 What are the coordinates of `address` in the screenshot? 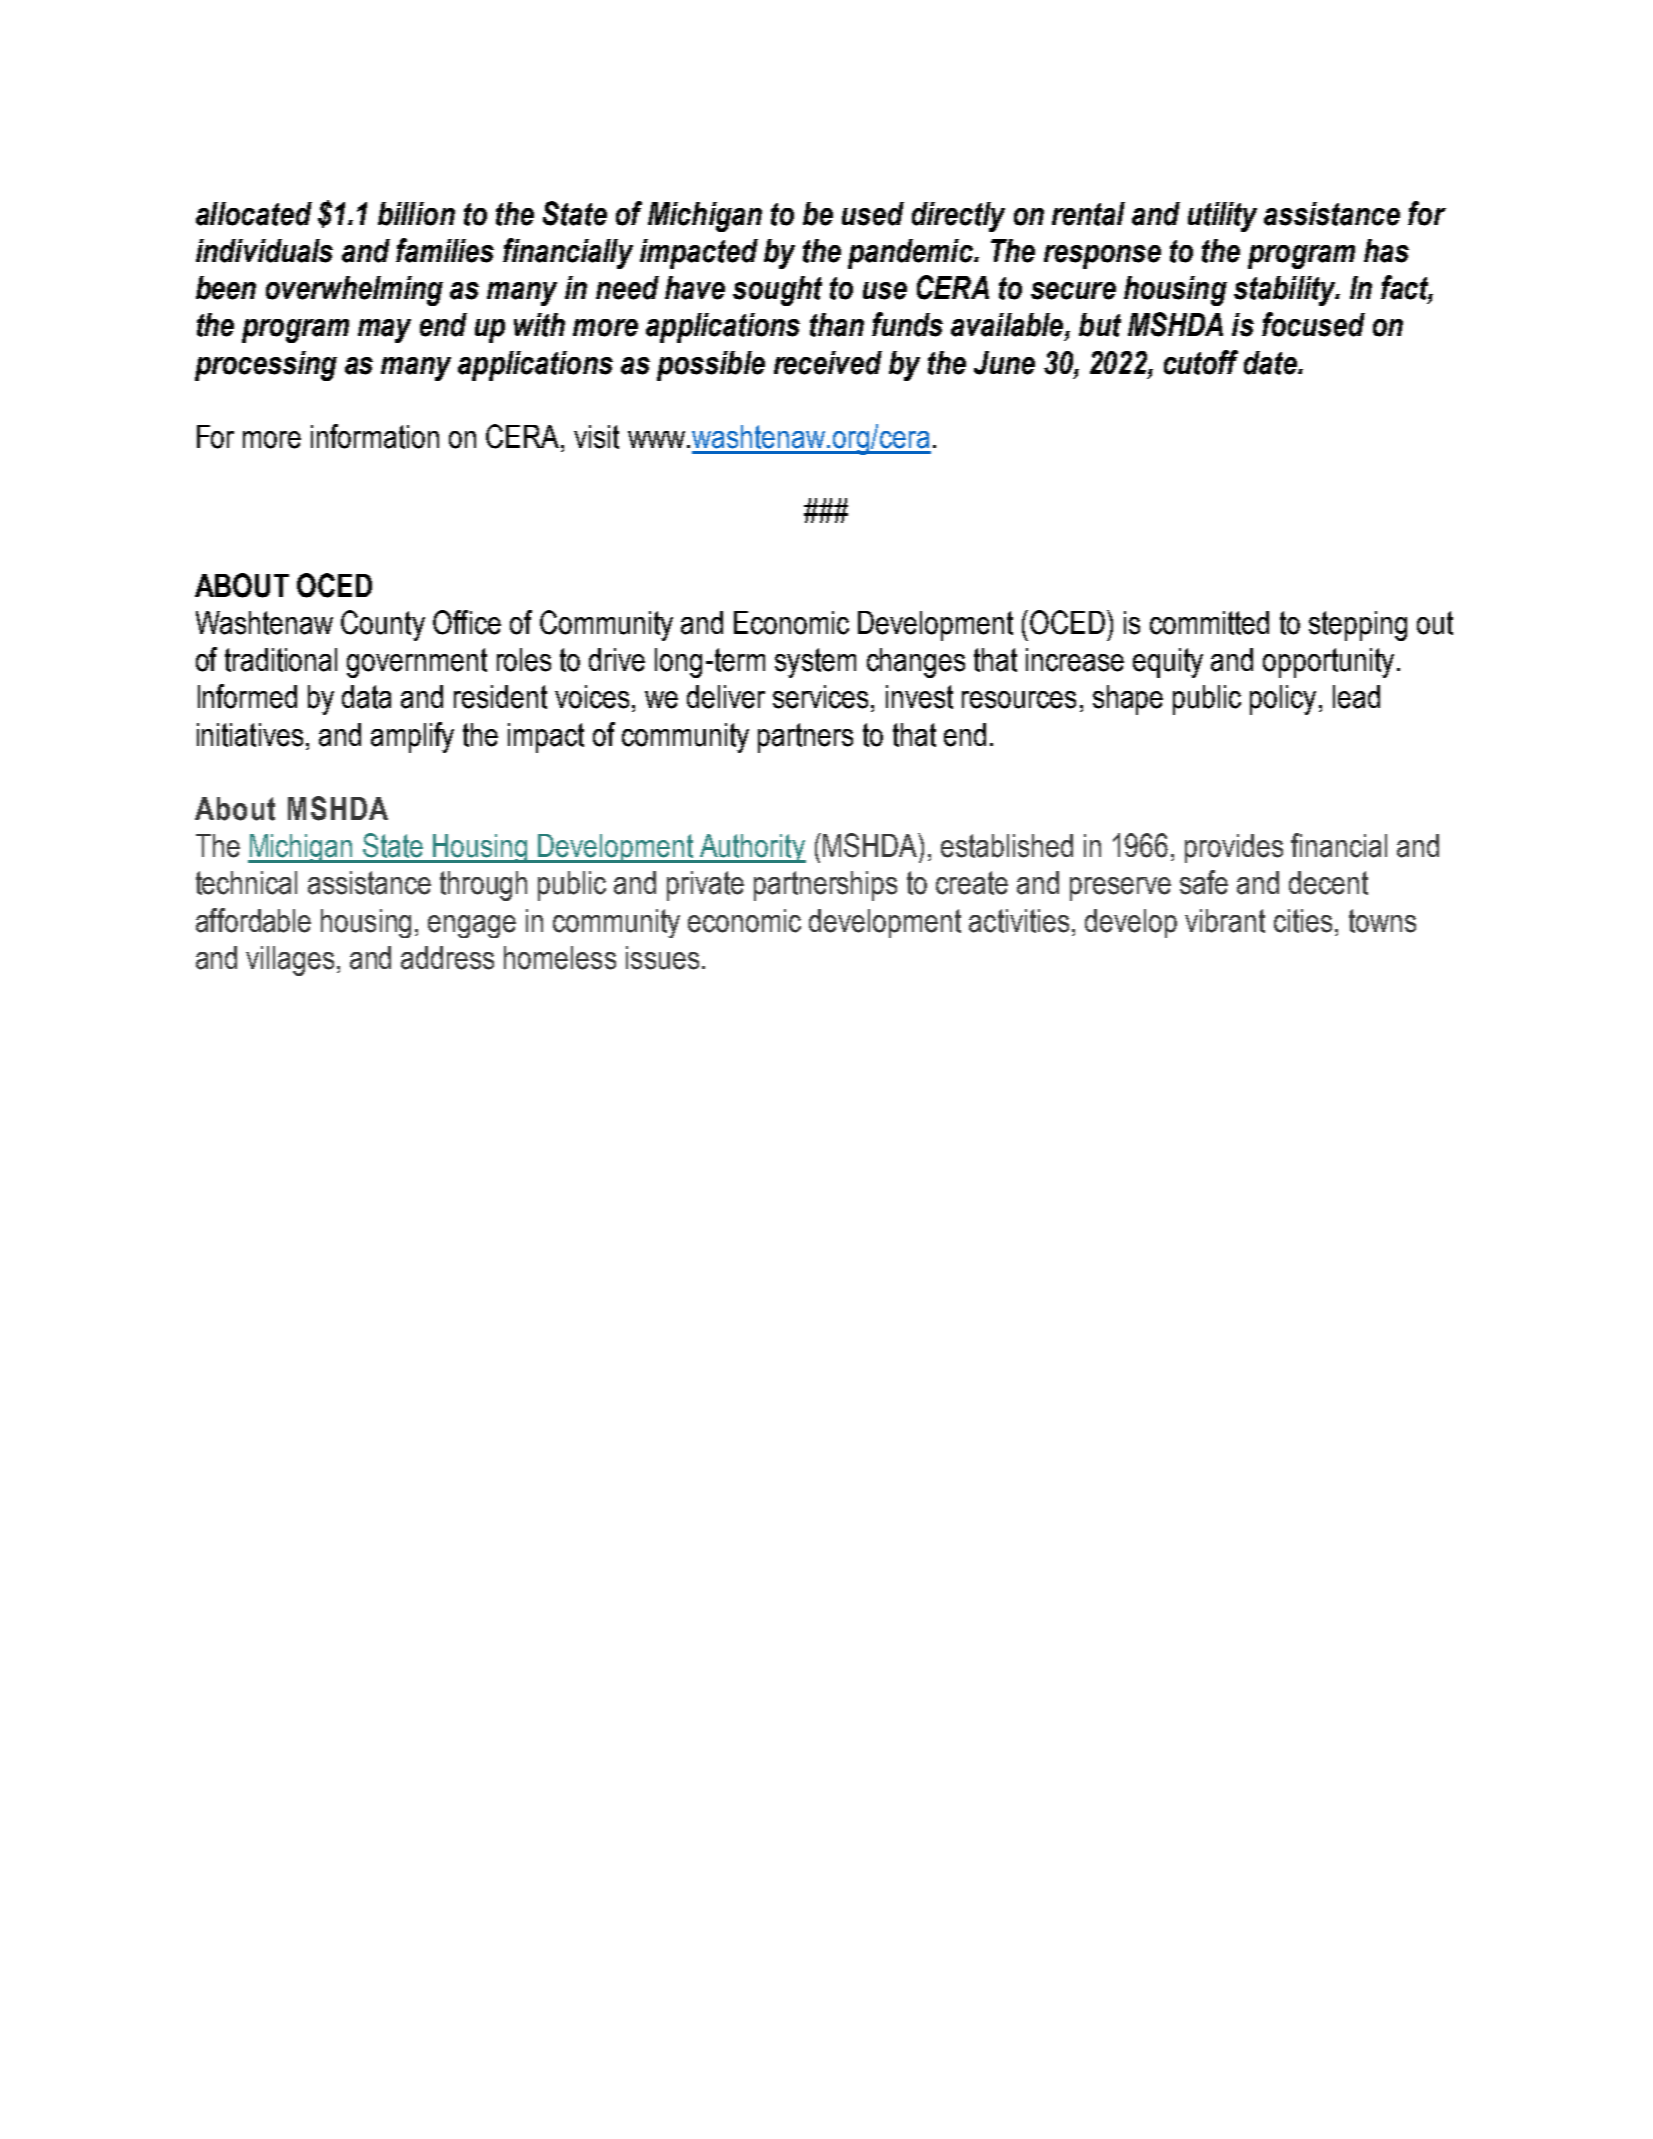 It's located at (447, 958).
